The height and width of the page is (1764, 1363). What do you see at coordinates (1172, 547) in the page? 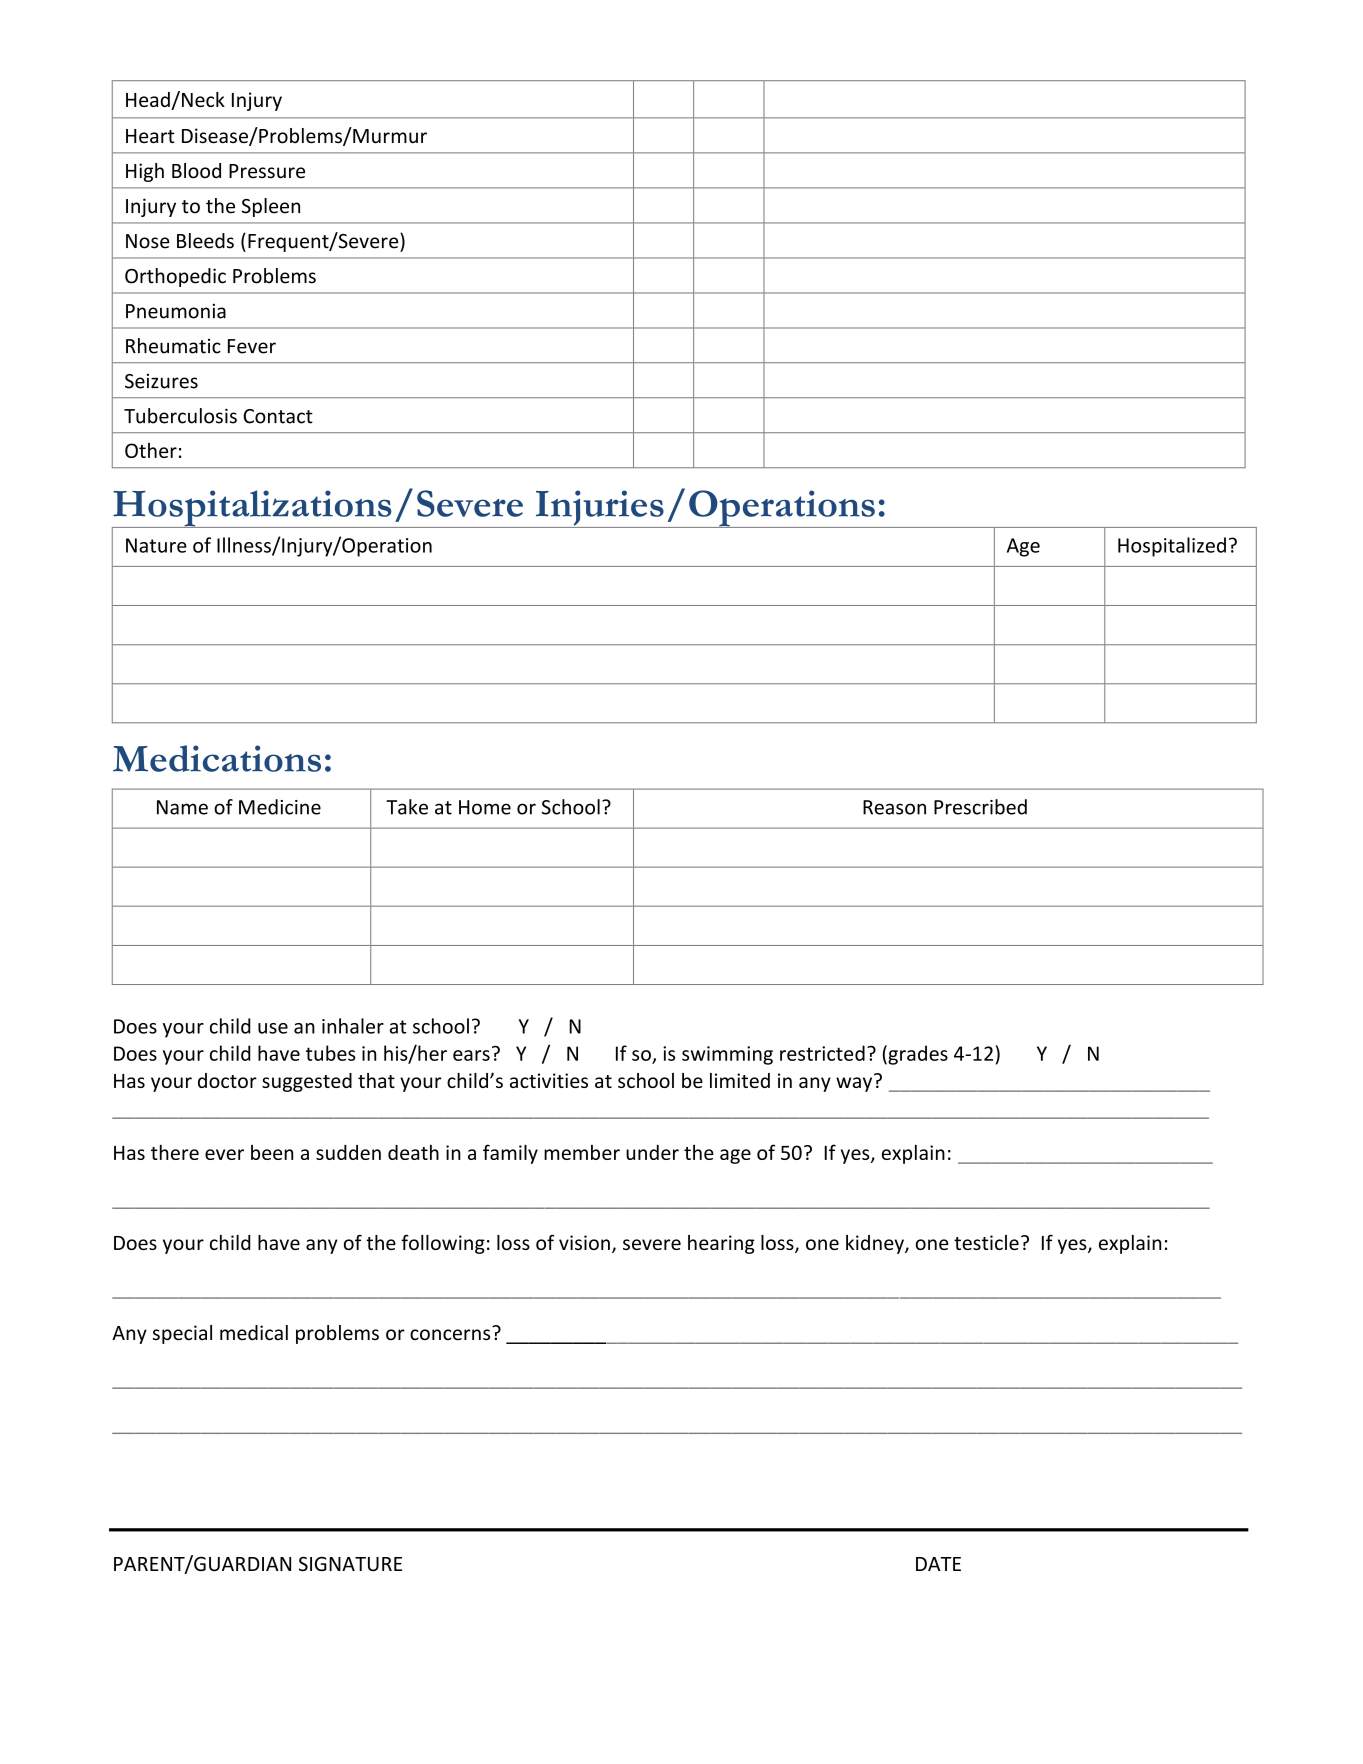
I see `Hospitalized` at bounding box center [1172, 547].
